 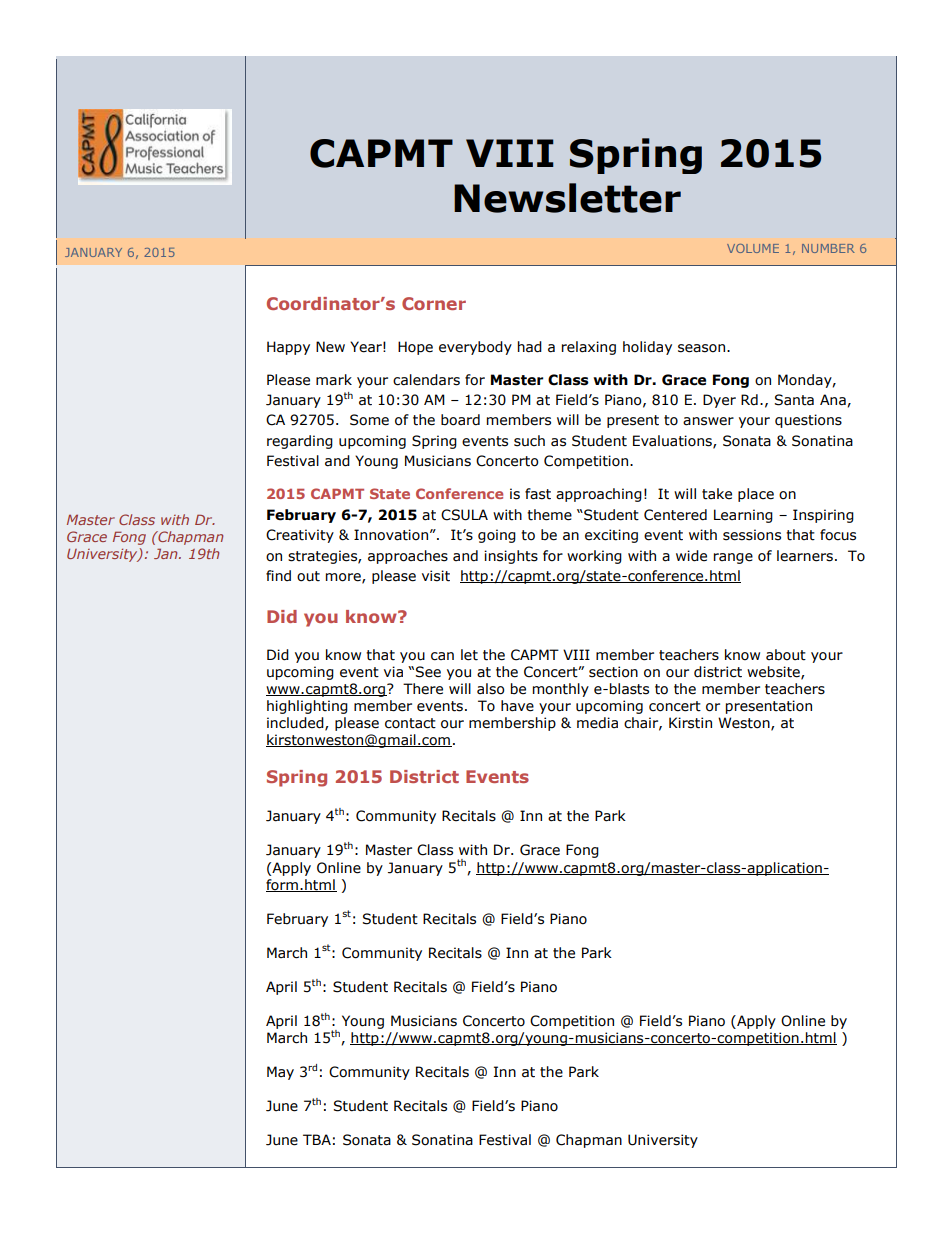 I want to click on Newsletter, so click(x=567, y=198).
